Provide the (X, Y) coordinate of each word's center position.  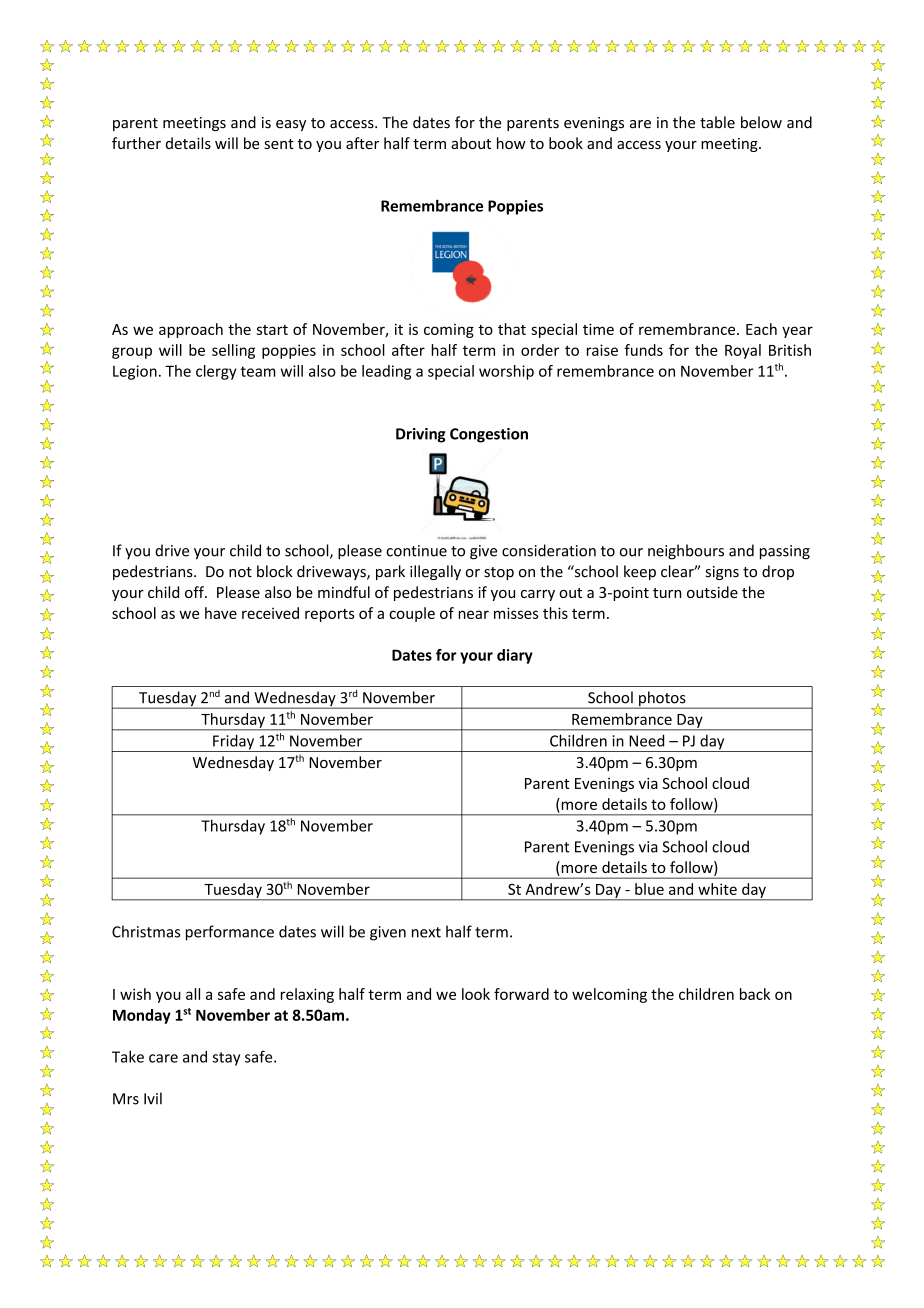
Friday (234, 743)
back (755, 994)
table (717, 122)
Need (646, 740)
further (136, 143)
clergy (216, 372)
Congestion (489, 435)
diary (515, 656)
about (471, 143)
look (476, 994)
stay (226, 1059)
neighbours (686, 552)
